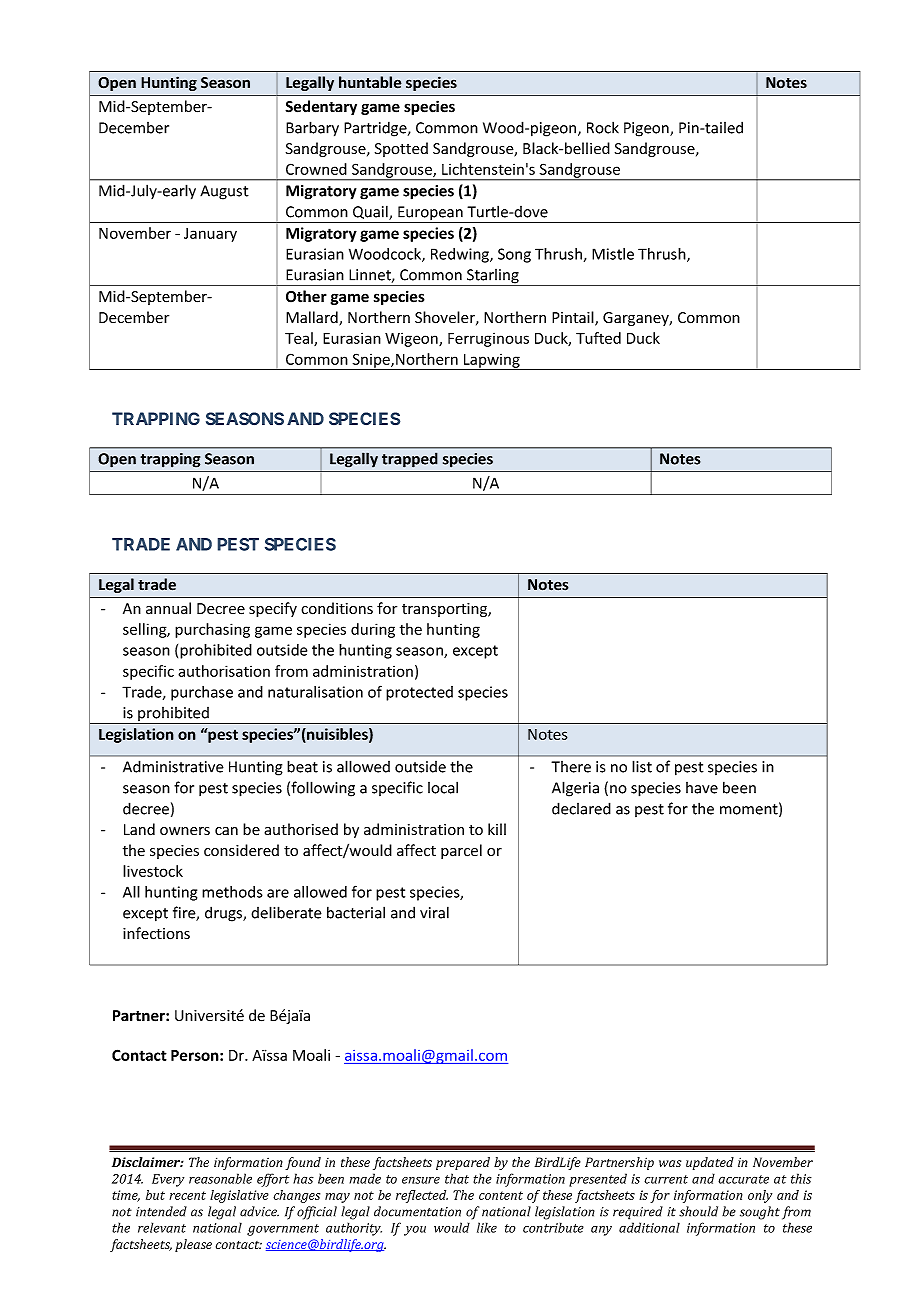 This page has width=924, height=1307. Describe the element at coordinates (224, 192) in the page. I see `August` at that location.
